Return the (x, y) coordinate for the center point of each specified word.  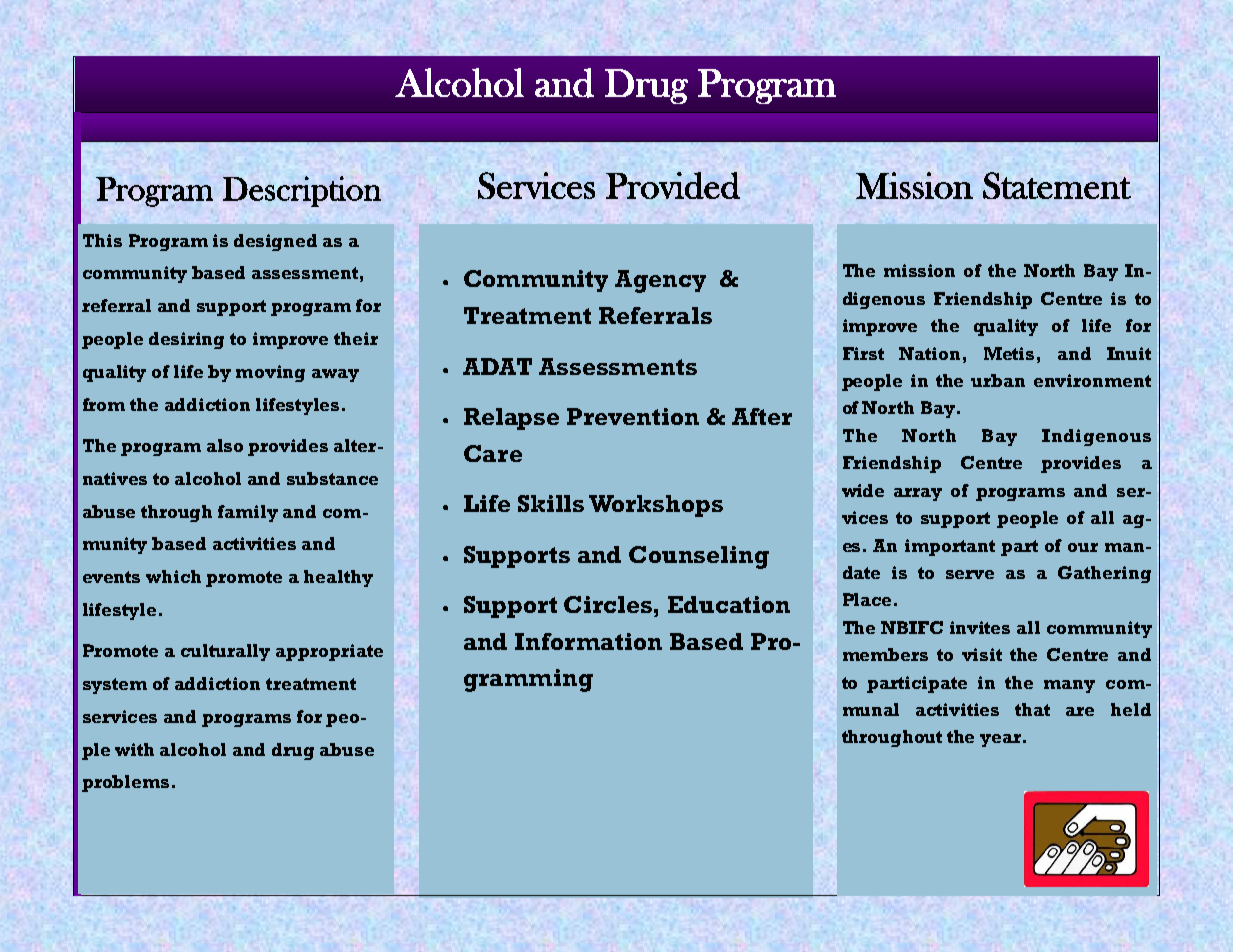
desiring (186, 340)
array (918, 494)
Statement (1057, 185)
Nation (929, 353)
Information (588, 641)
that (1032, 709)
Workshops (656, 506)
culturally (225, 652)
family (248, 513)
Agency (660, 281)
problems (125, 783)
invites (980, 627)
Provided (673, 185)
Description (302, 191)
